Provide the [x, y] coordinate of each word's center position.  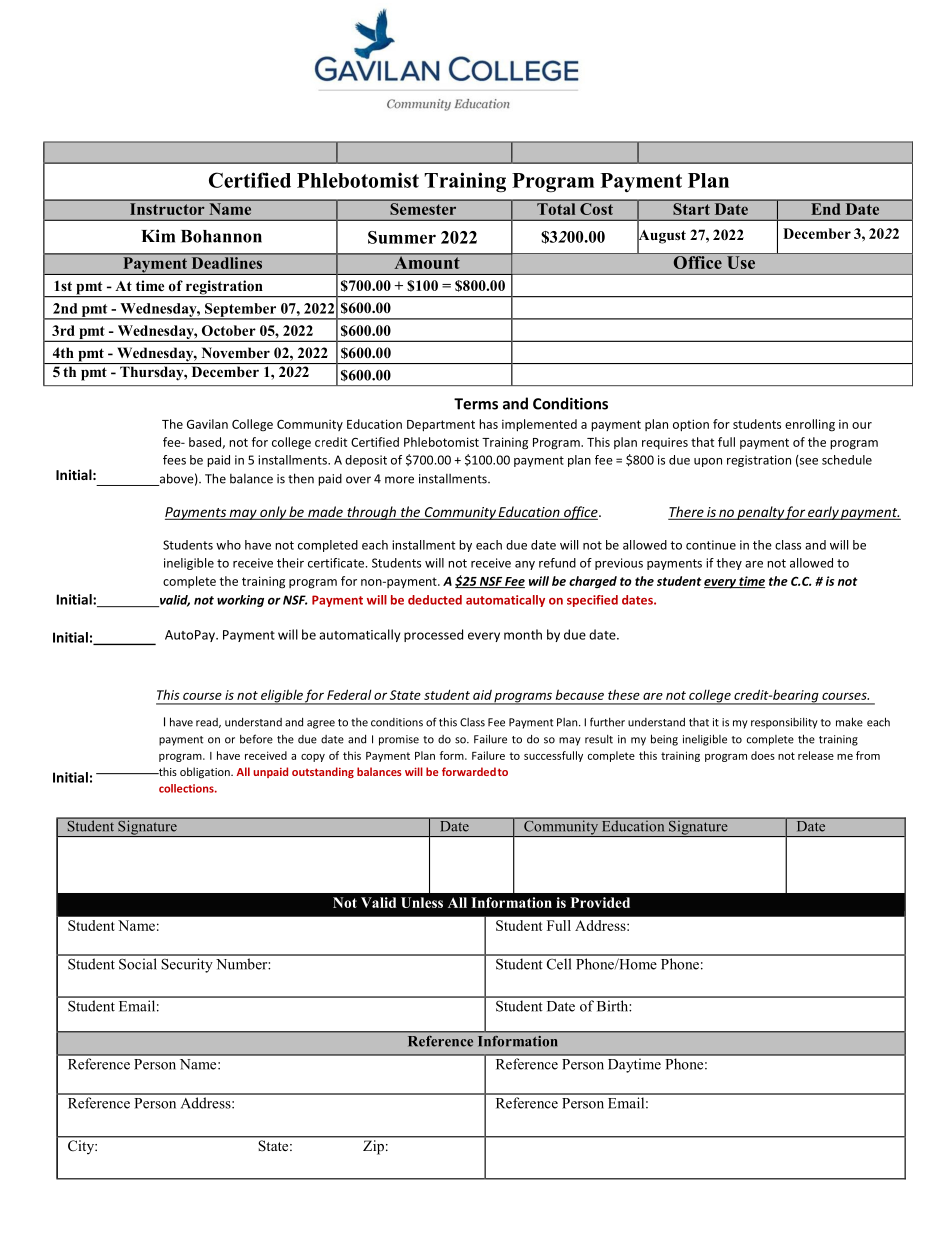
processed [433, 635]
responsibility [784, 723]
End [826, 209]
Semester [423, 209]
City [82, 1147]
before [256, 739]
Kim [158, 236]
